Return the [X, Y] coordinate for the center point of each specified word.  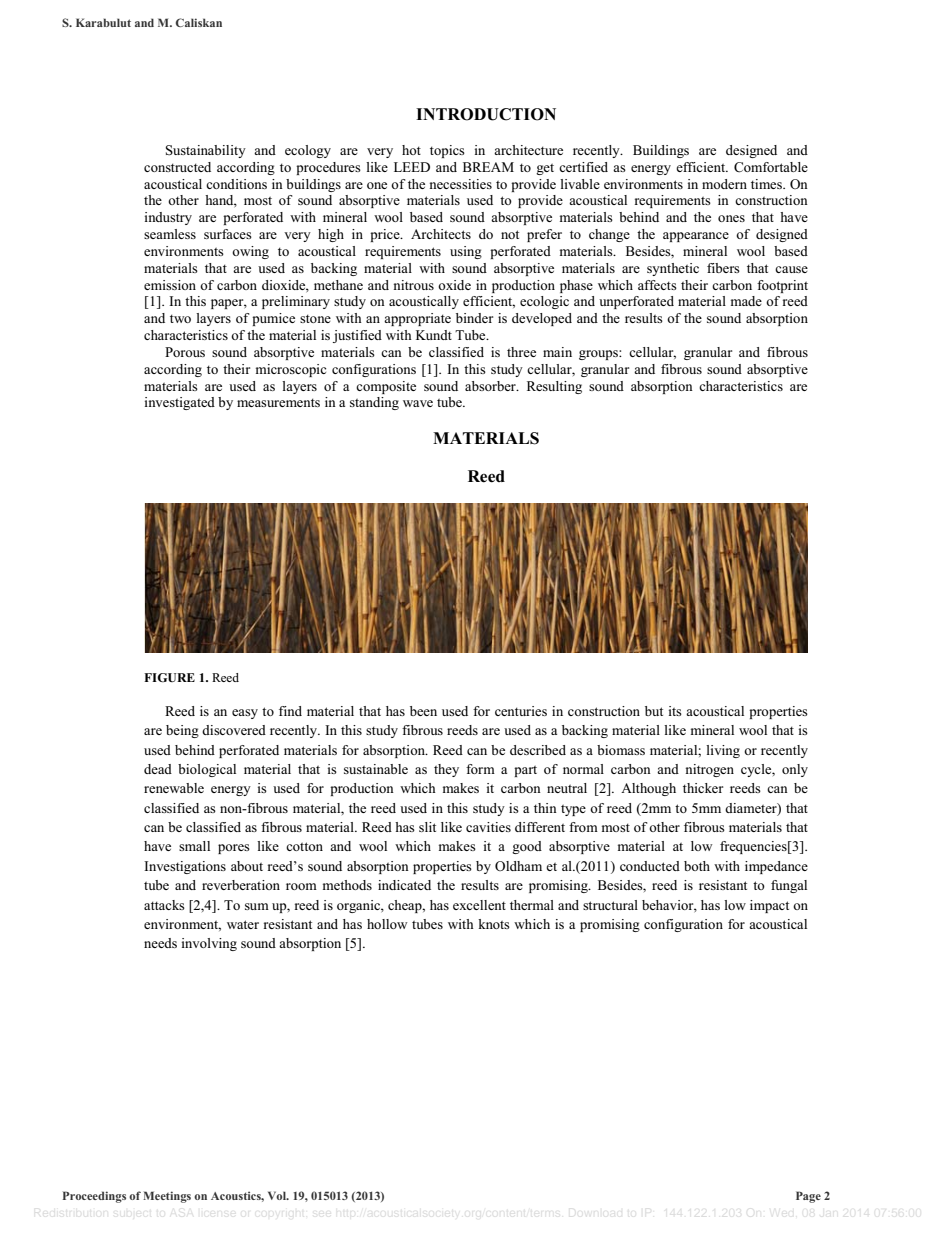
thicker [703, 788]
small [194, 846]
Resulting [554, 387]
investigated [180, 403]
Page [808, 1197]
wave [418, 403]
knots [494, 924]
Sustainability [206, 151]
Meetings [167, 1197]
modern [724, 184]
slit [427, 827]
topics [447, 151]
